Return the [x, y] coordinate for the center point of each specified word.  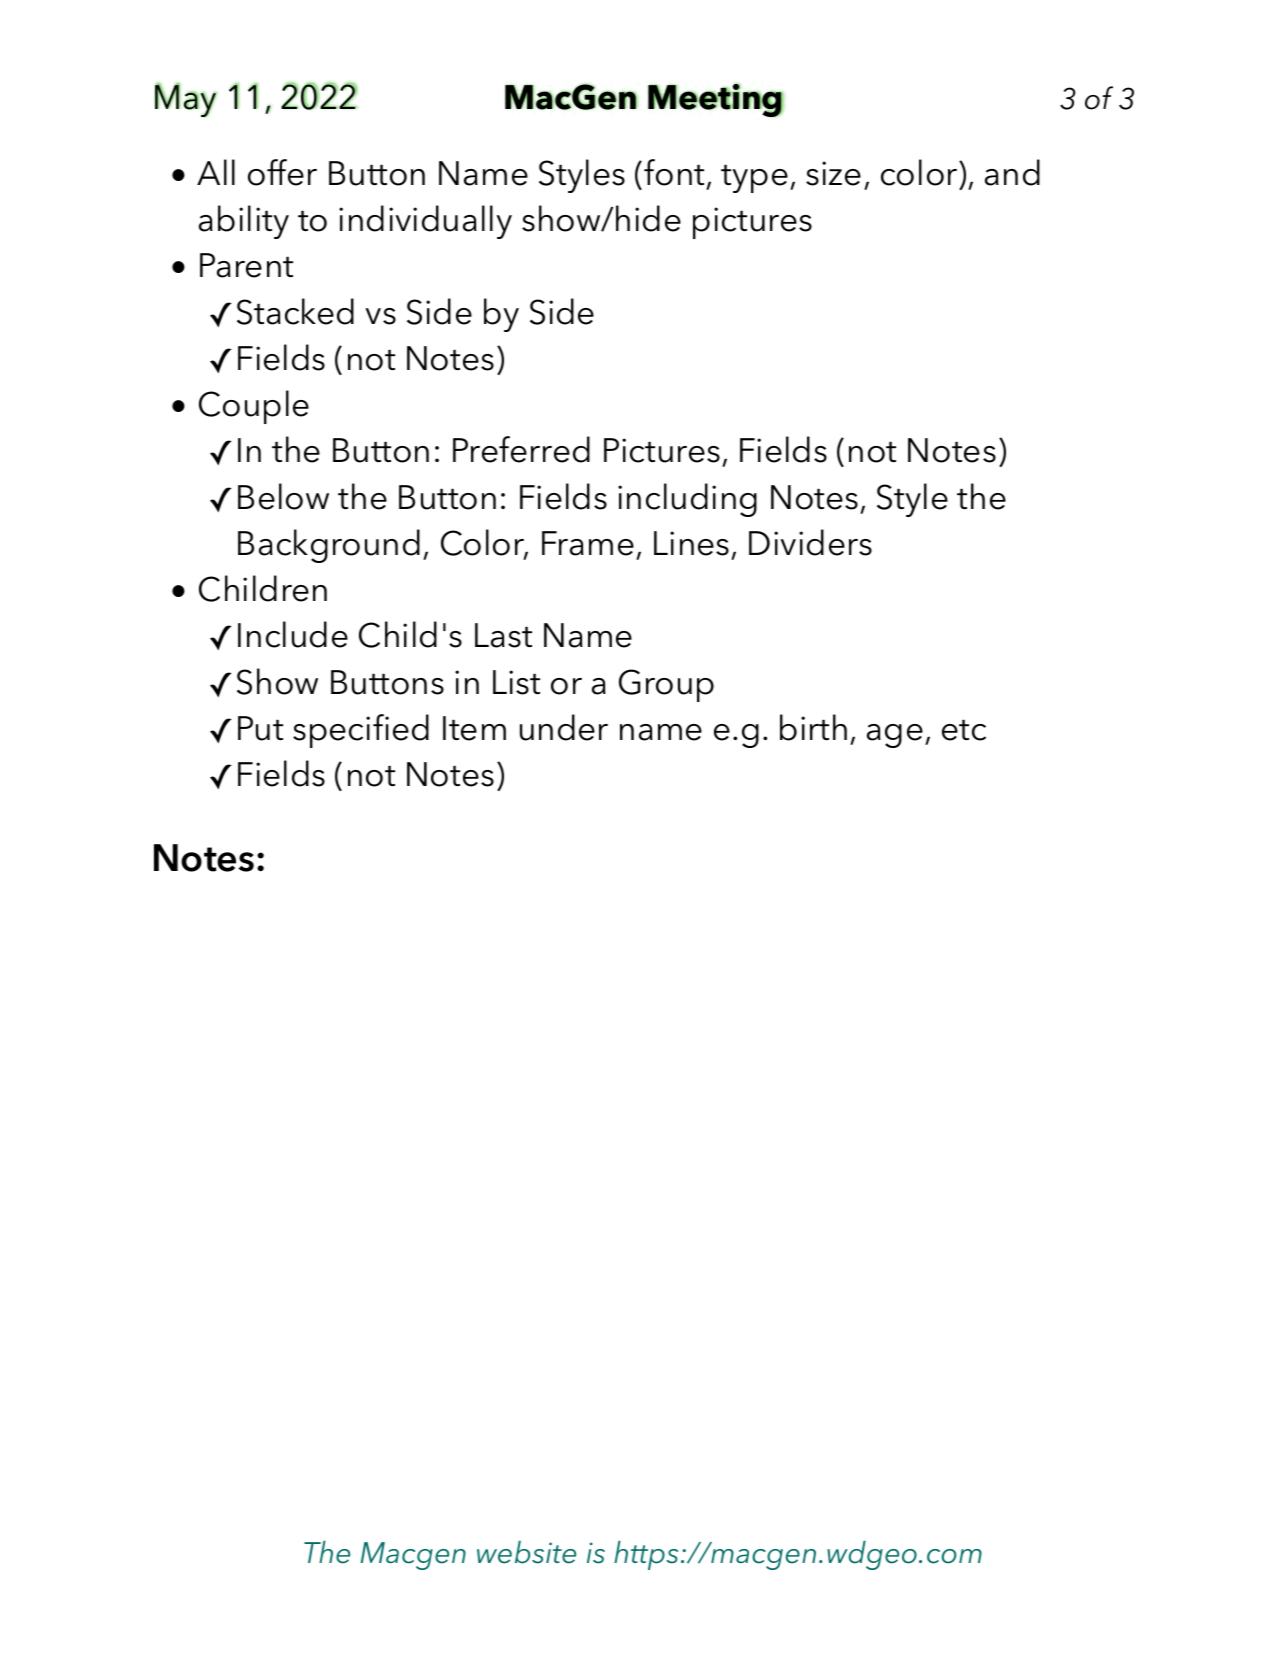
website [526, 1552]
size [833, 173]
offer [282, 172]
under [564, 727]
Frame [588, 543]
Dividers [810, 542]
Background [329, 546]
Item [474, 728]
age [895, 736]
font [674, 172]
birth [813, 727]
